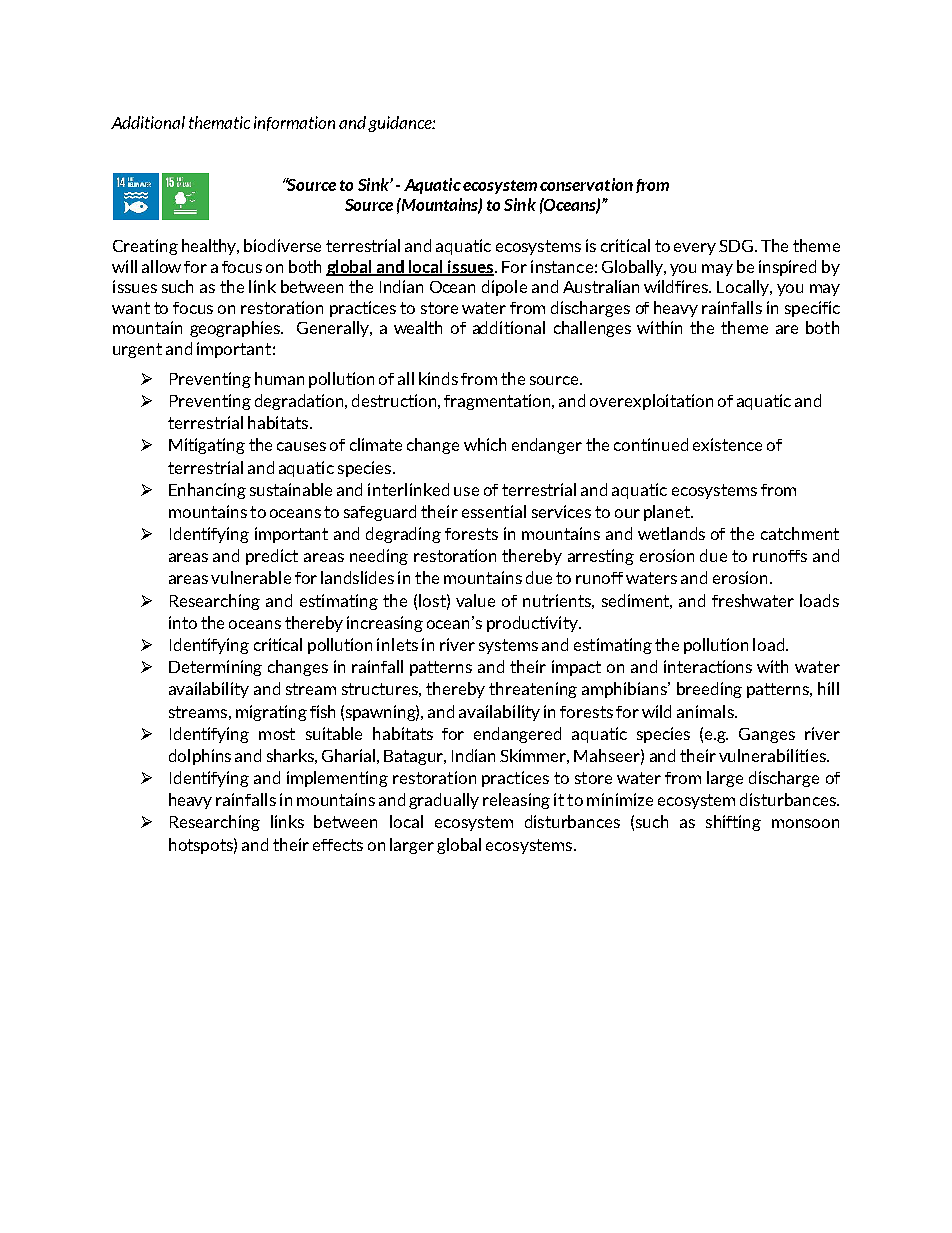 This image has height=1233, width=952. What do you see at coordinates (504, 288) in the image?
I see `dipole` at bounding box center [504, 288].
